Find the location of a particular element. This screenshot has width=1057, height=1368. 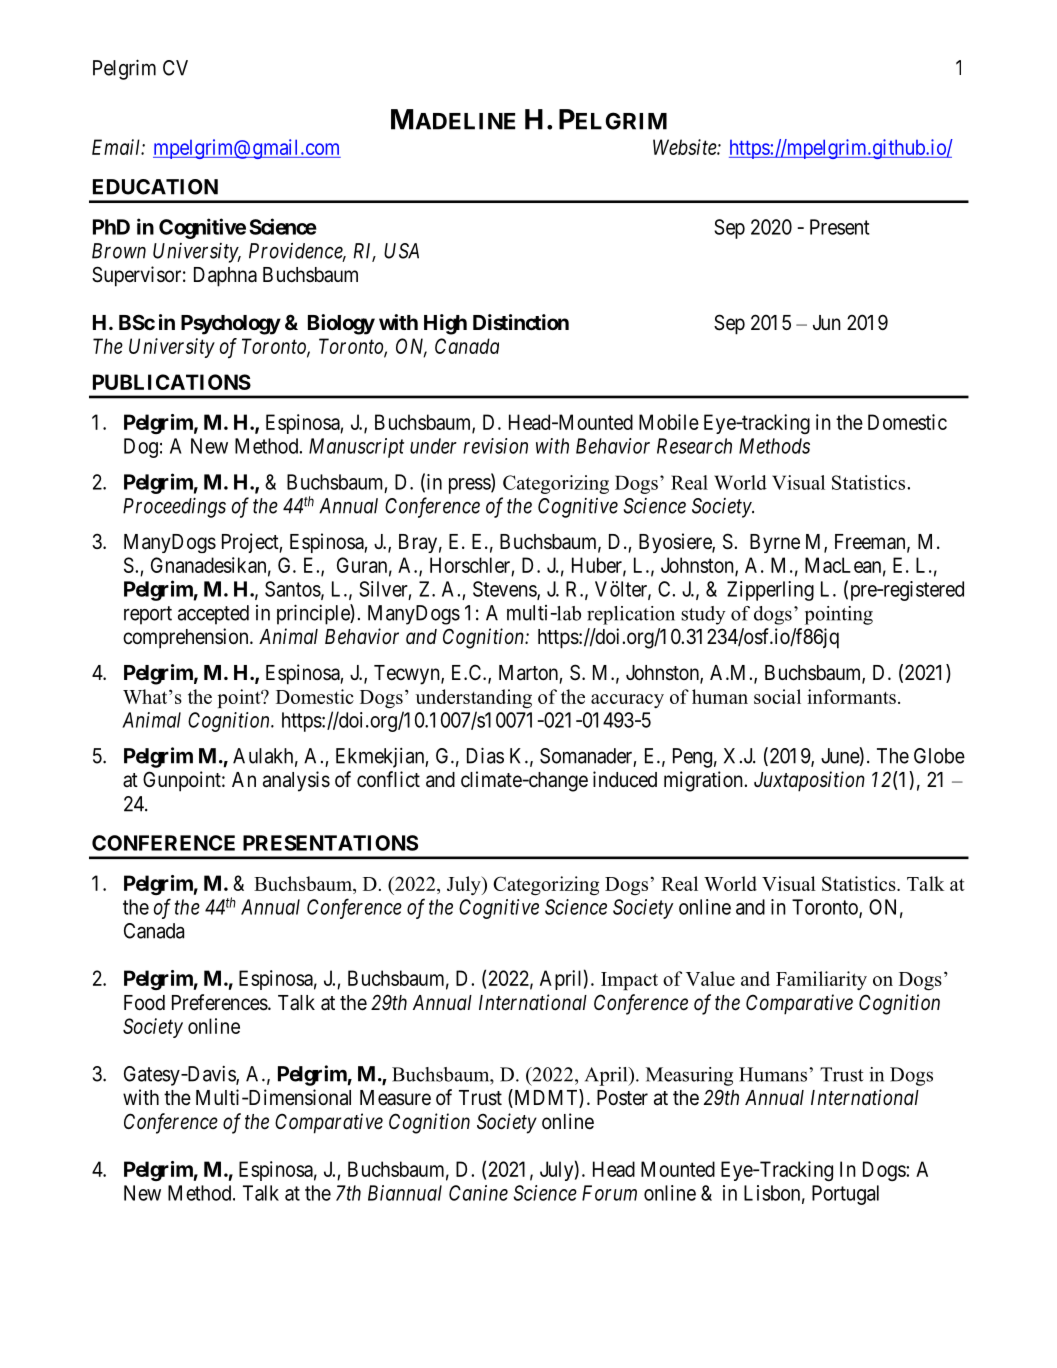

Byrne is located at coordinates (775, 543).
